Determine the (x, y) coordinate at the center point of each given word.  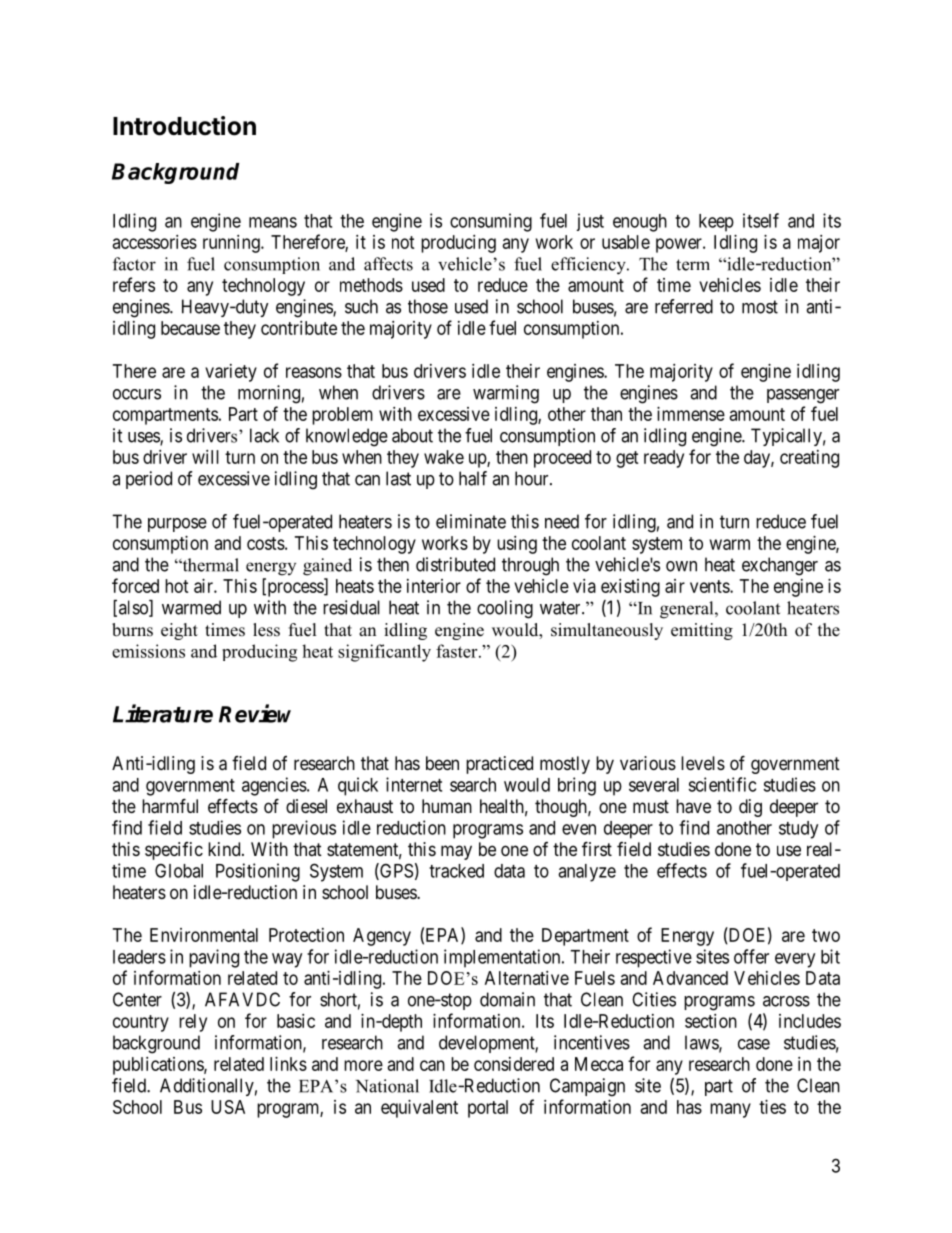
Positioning (258, 872)
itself (761, 220)
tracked (456, 871)
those (428, 306)
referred (684, 306)
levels (703, 763)
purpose (177, 525)
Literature (163, 713)
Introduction (184, 126)
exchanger (780, 566)
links (288, 1064)
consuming (491, 222)
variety (231, 373)
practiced (499, 765)
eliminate (471, 521)
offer (751, 956)
